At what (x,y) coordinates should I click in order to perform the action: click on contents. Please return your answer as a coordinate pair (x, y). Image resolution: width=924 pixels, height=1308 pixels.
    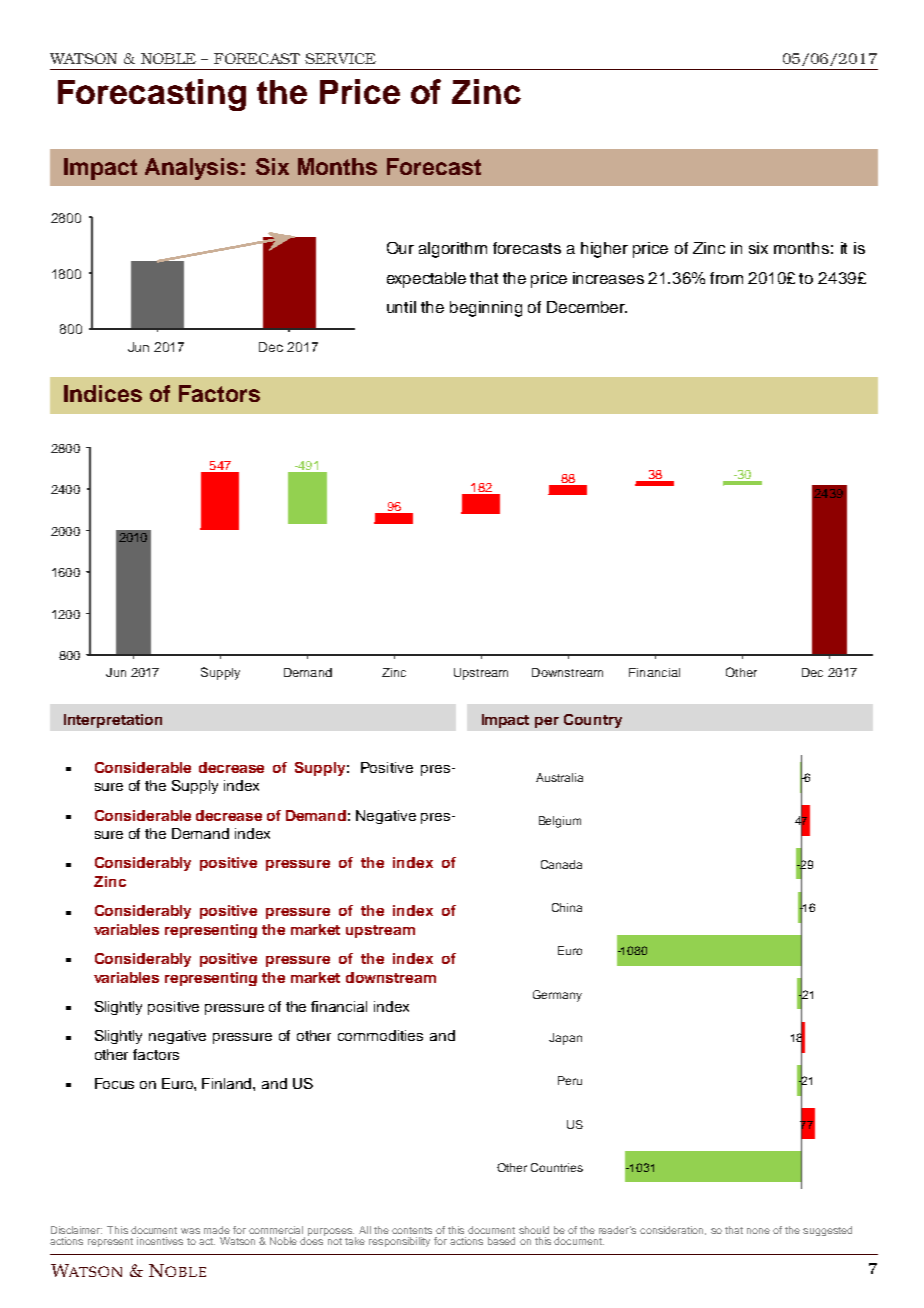
    Looking at the image, I should click on (412, 1230).
